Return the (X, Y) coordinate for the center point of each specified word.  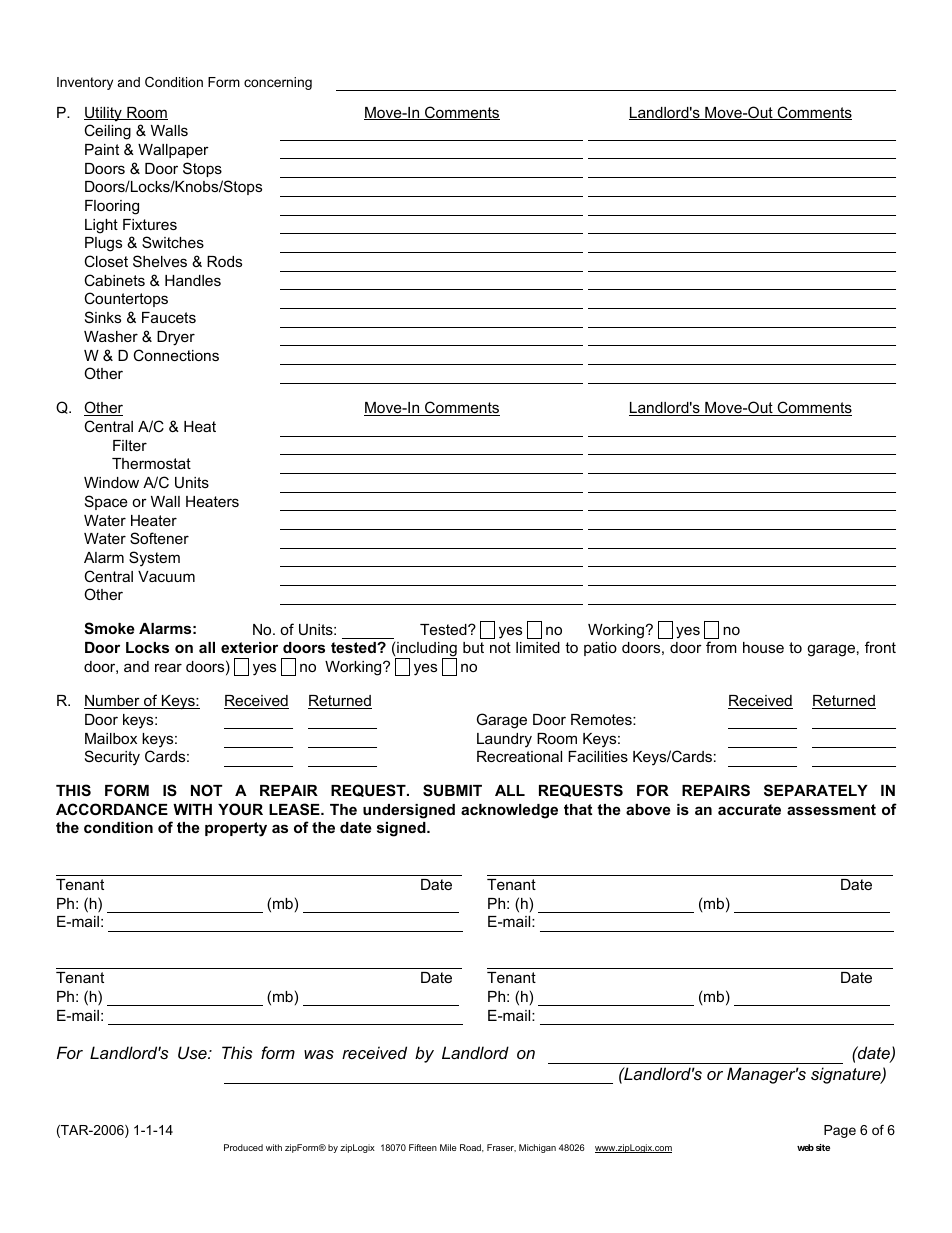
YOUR (240, 809)
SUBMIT (452, 790)
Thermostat (151, 463)
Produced (243, 1147)
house (763, 647)
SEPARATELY (816, 790)
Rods (224, 261)
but (473, 647)
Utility (104, 114)
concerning (278, 83)
